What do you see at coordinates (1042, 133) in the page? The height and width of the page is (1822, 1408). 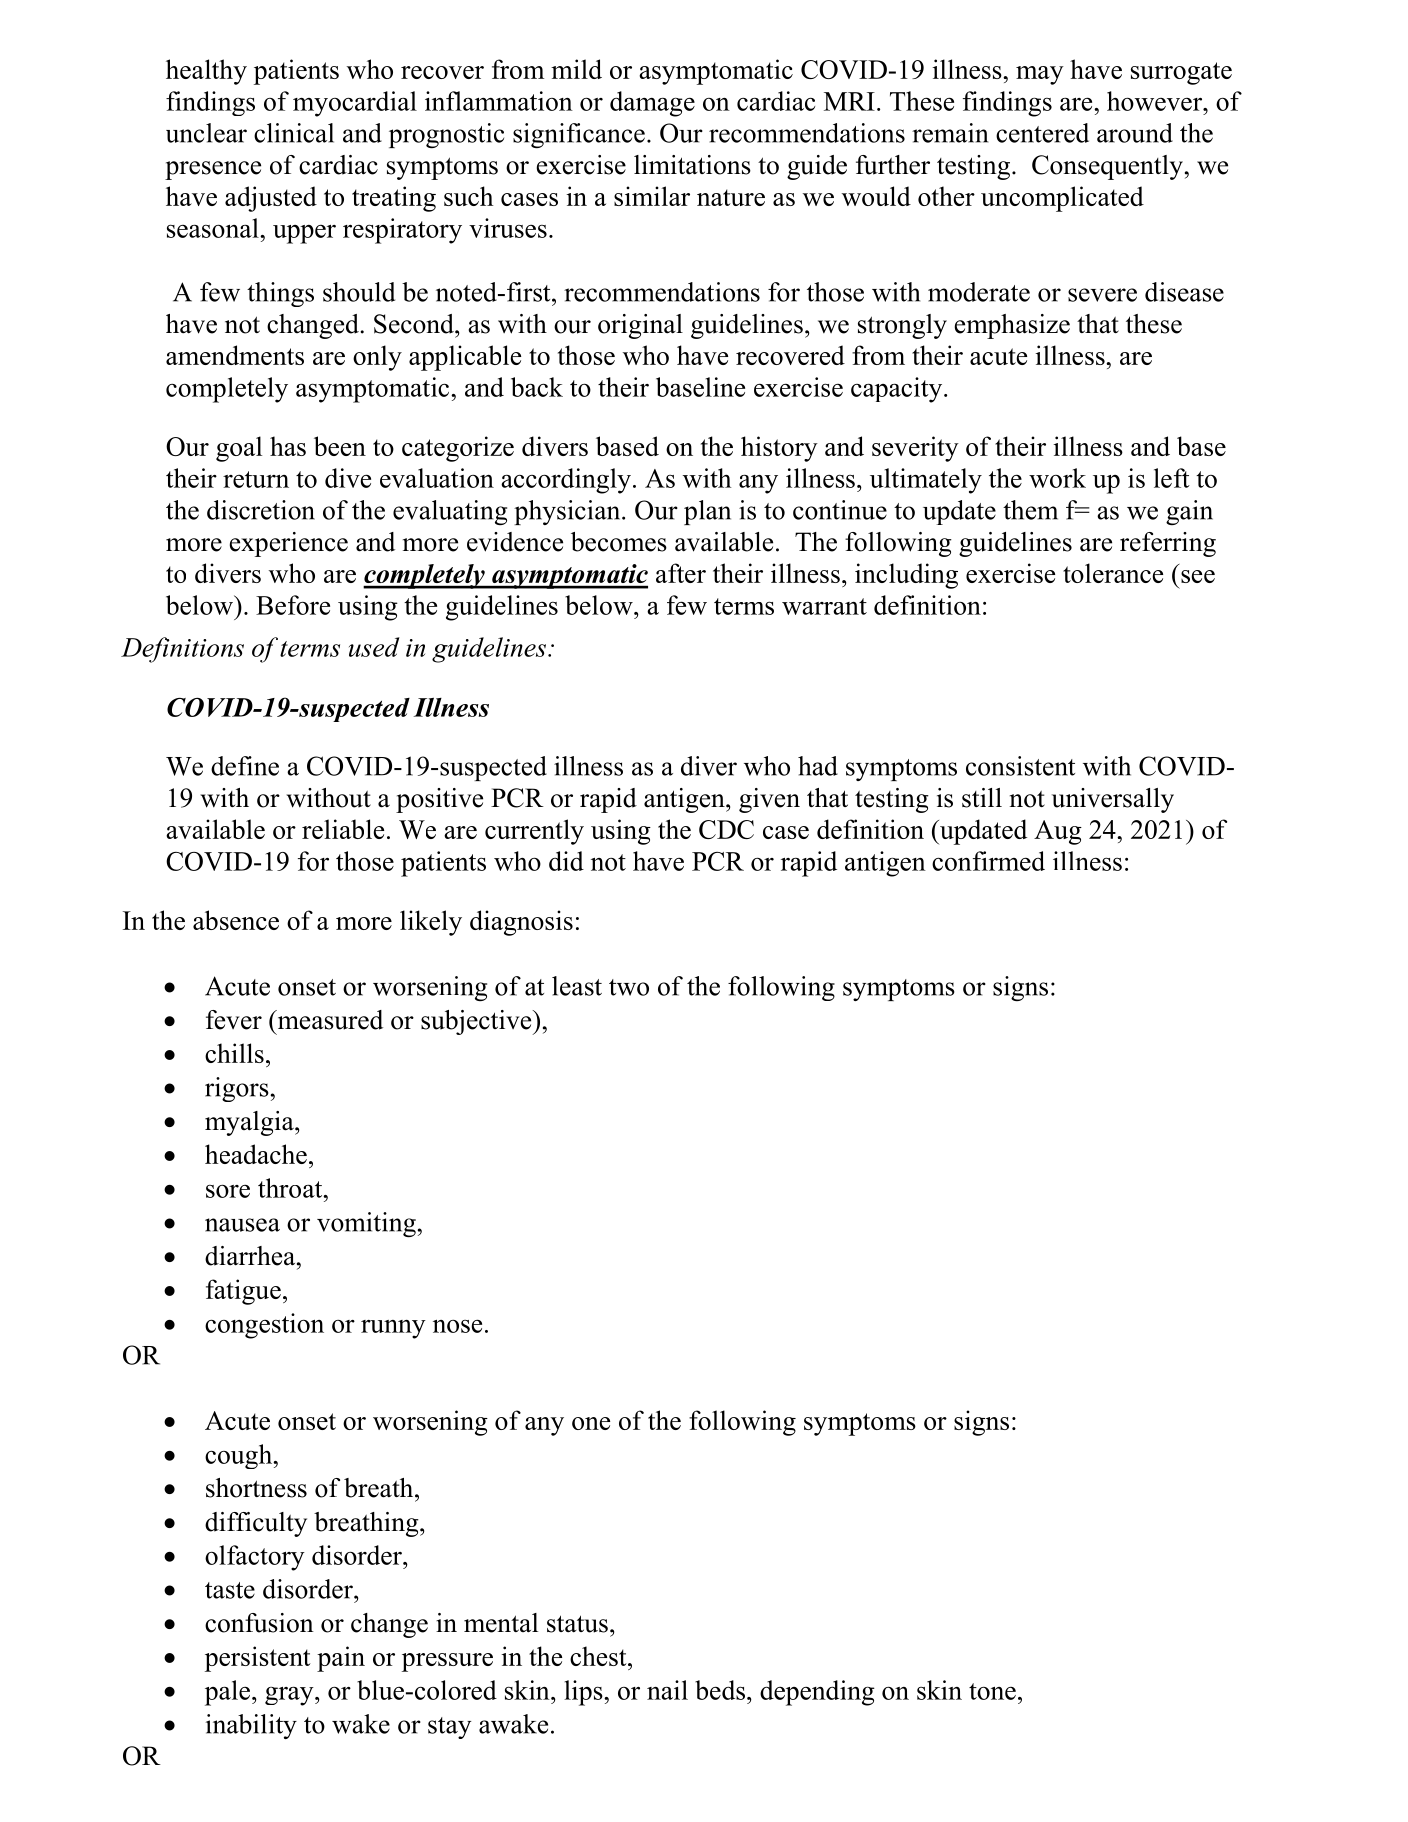 I see `centered` at bounding box center [1042, 133].
